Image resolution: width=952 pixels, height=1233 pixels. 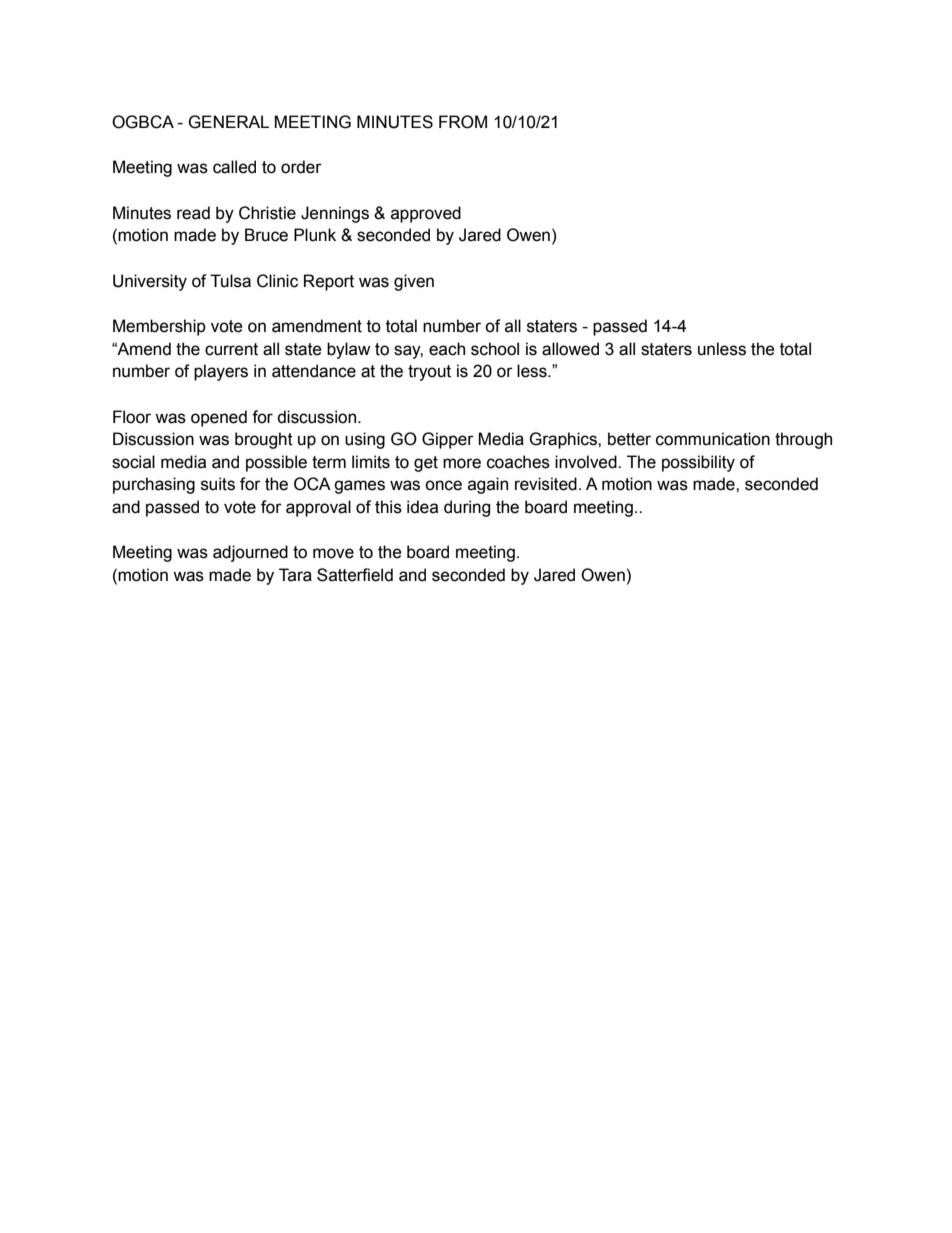 I want to click on current, so click(x=231, y=349).
